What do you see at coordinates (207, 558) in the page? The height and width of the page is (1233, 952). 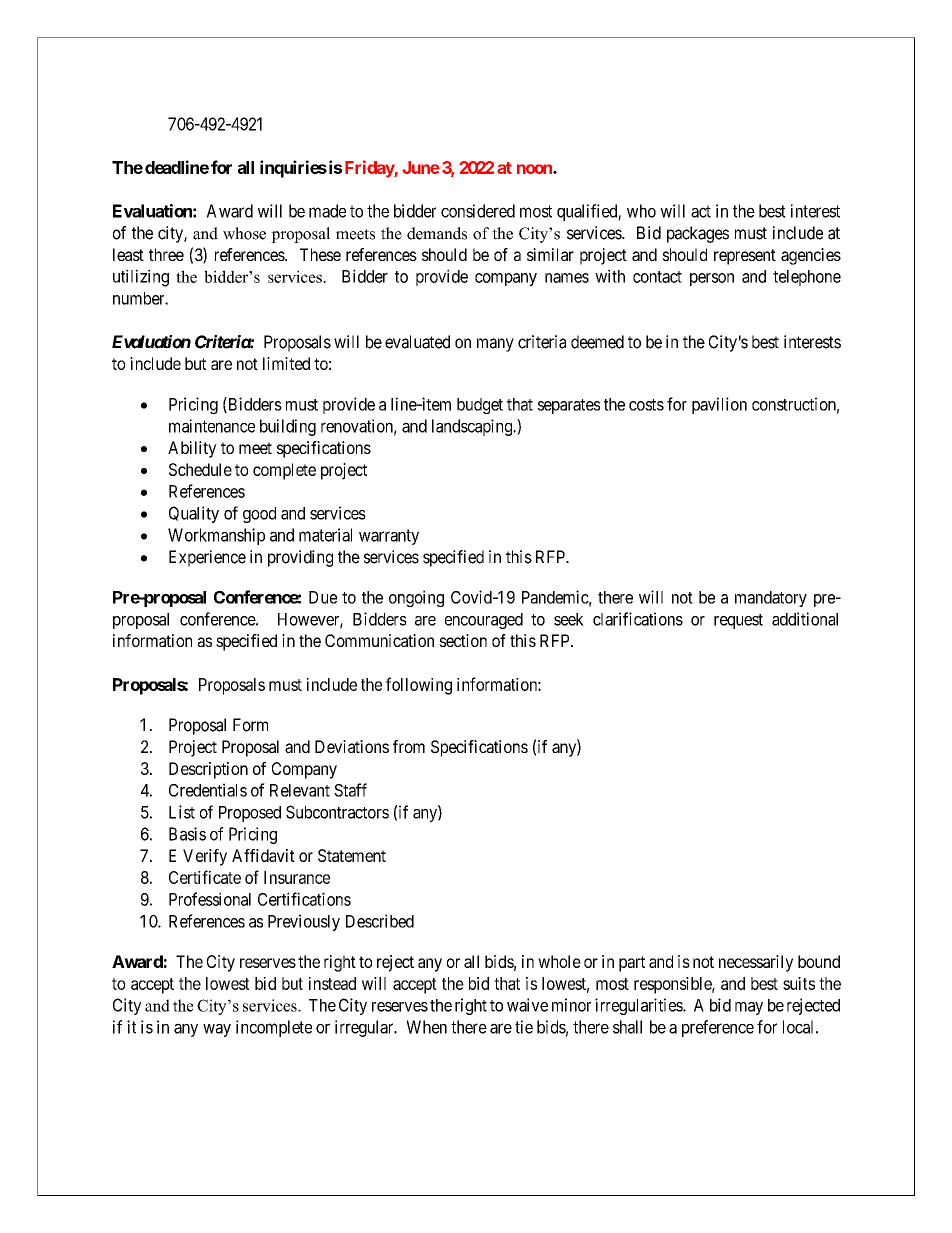 I see `Experience` at bounding box center [207, 558].
